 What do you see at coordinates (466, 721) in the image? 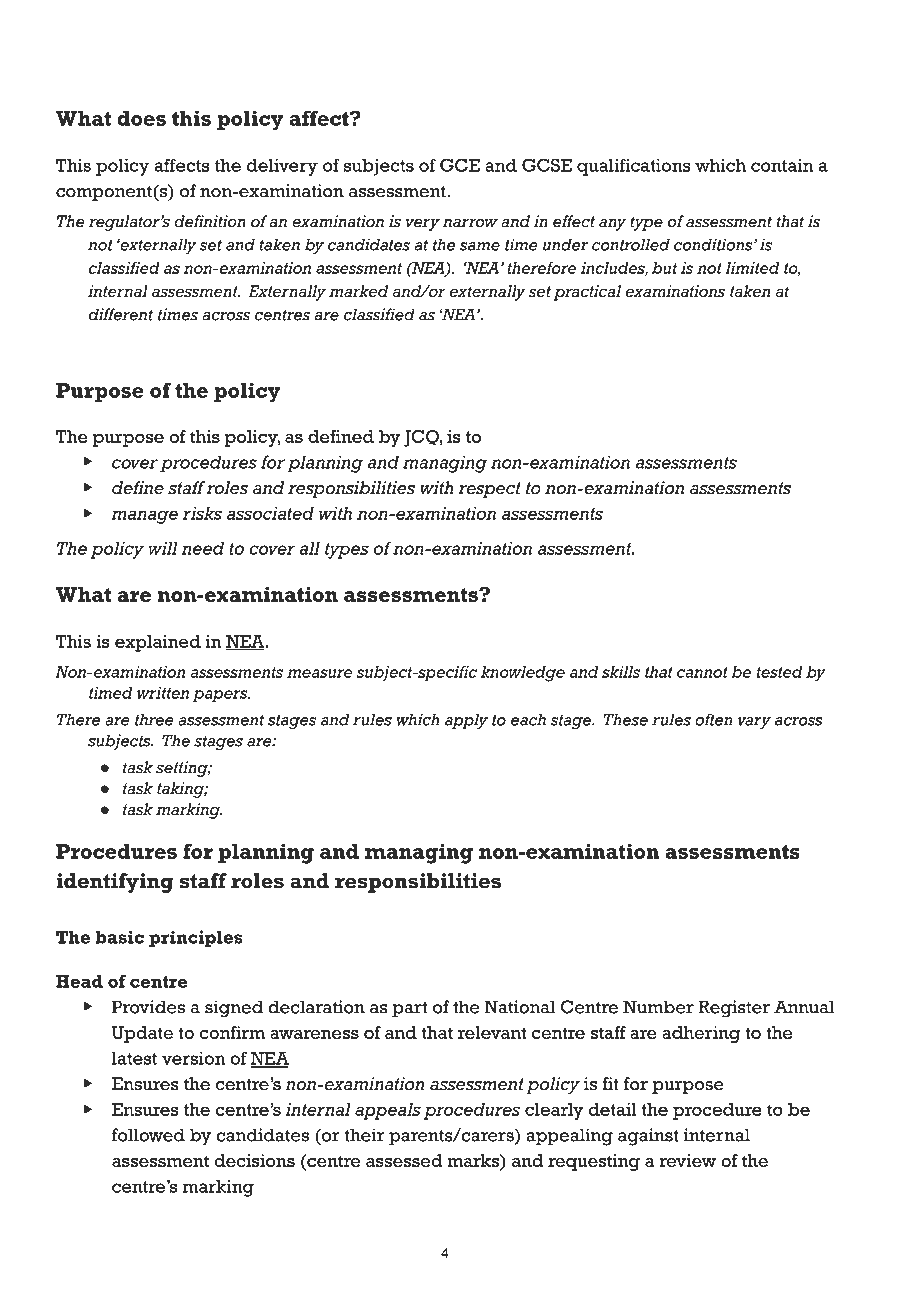
I see `apply` at bounding box center [466, 721].
